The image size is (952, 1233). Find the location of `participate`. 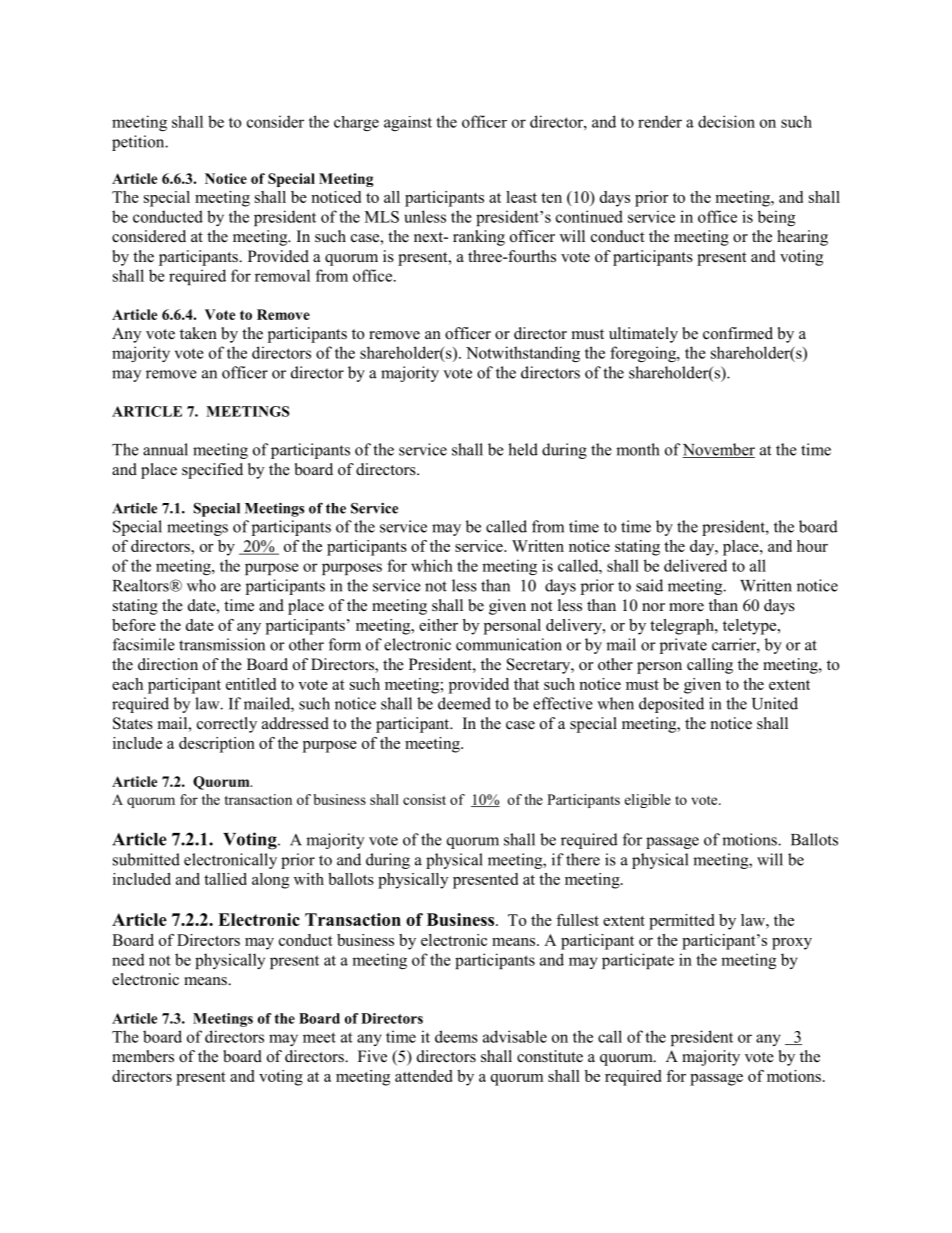

participate is located at coordinates (638, 961).
